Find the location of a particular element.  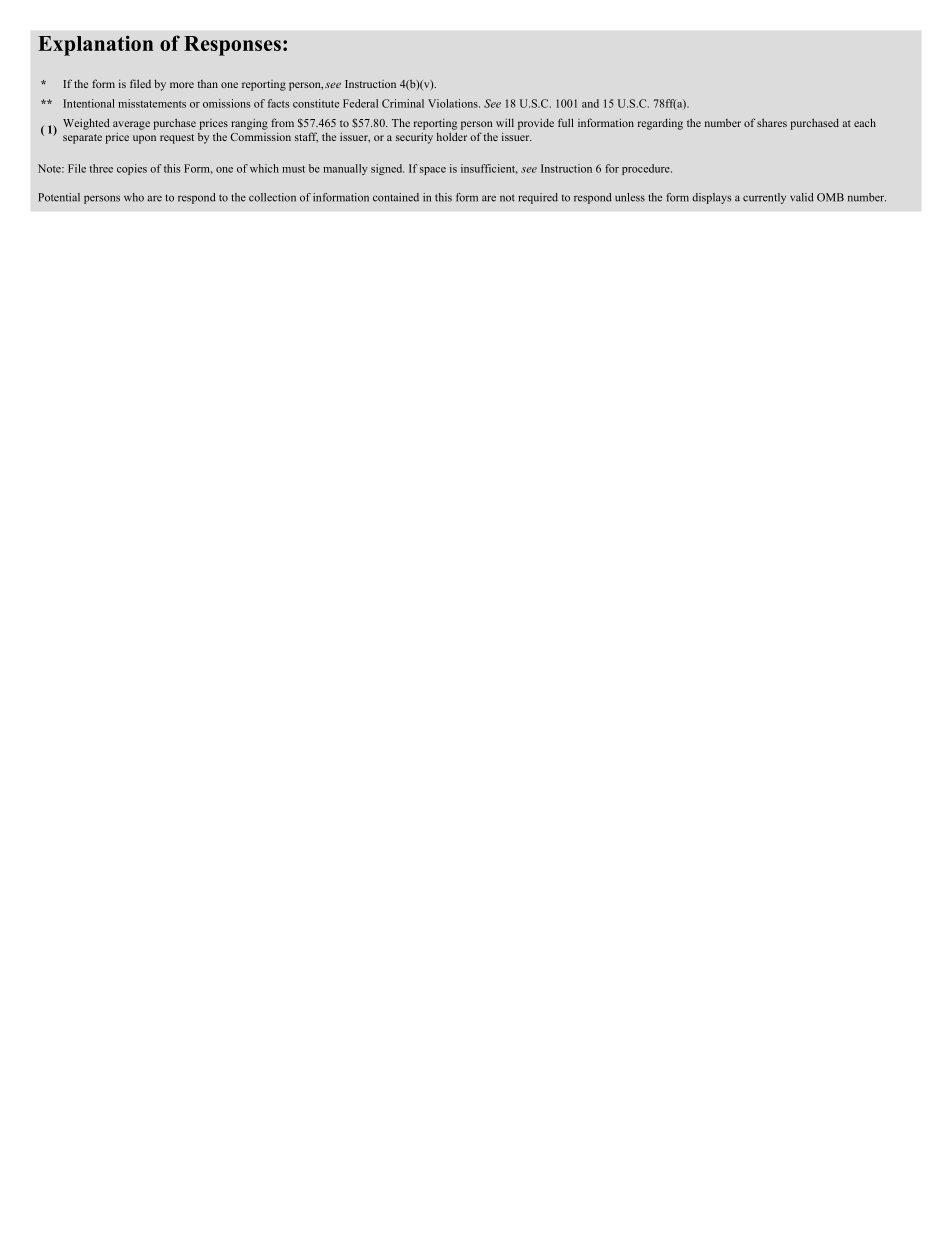

insufficient is located at coordinates (489, 169).
